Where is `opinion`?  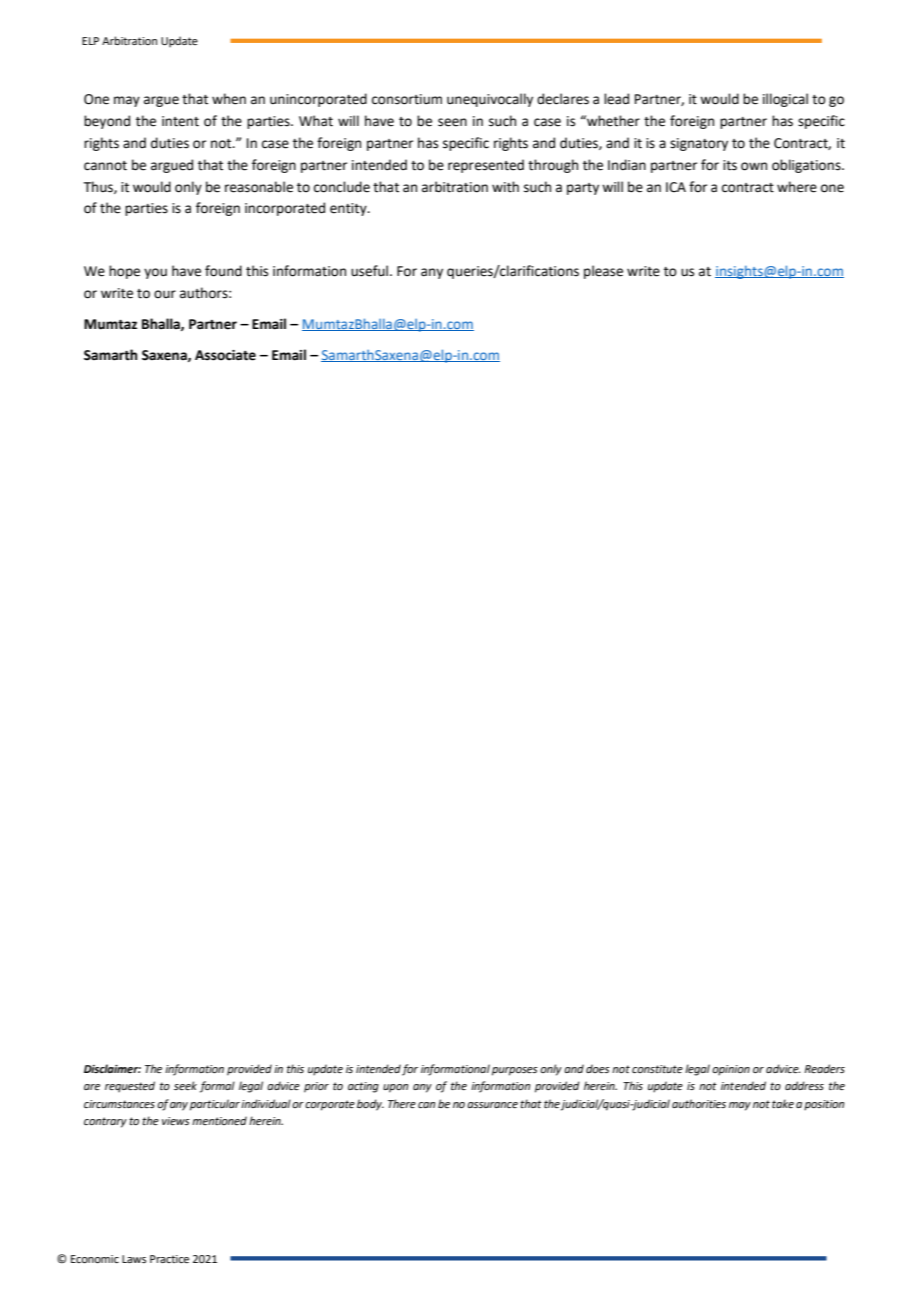
opinion is located at coordinates (731, 1070).
